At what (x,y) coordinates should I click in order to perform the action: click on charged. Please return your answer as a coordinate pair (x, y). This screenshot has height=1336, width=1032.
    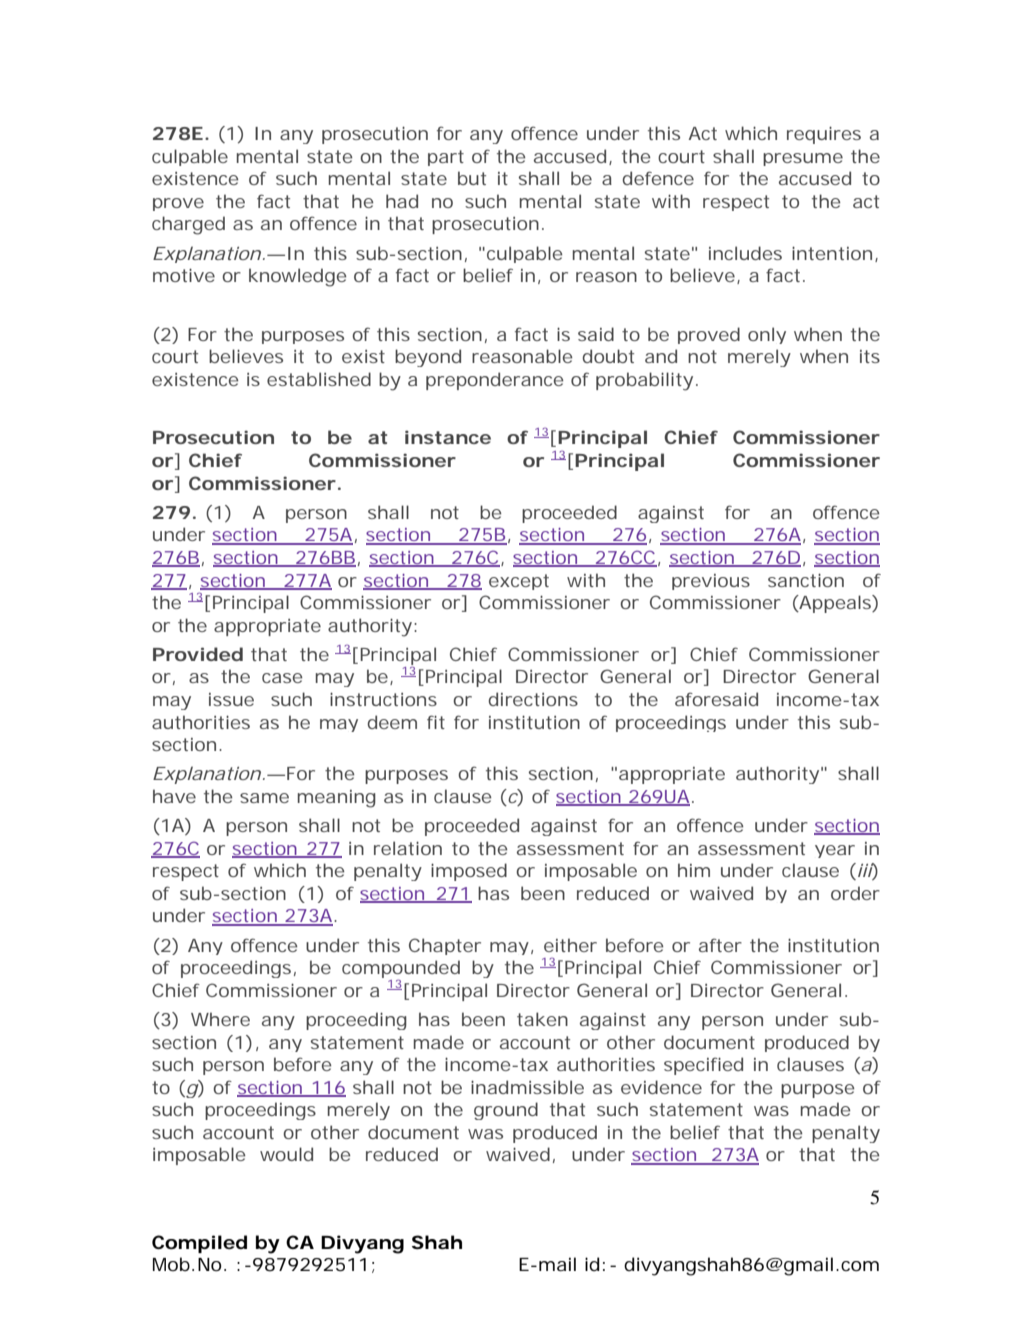
    Looking at the image, I should click on (188, 225).
